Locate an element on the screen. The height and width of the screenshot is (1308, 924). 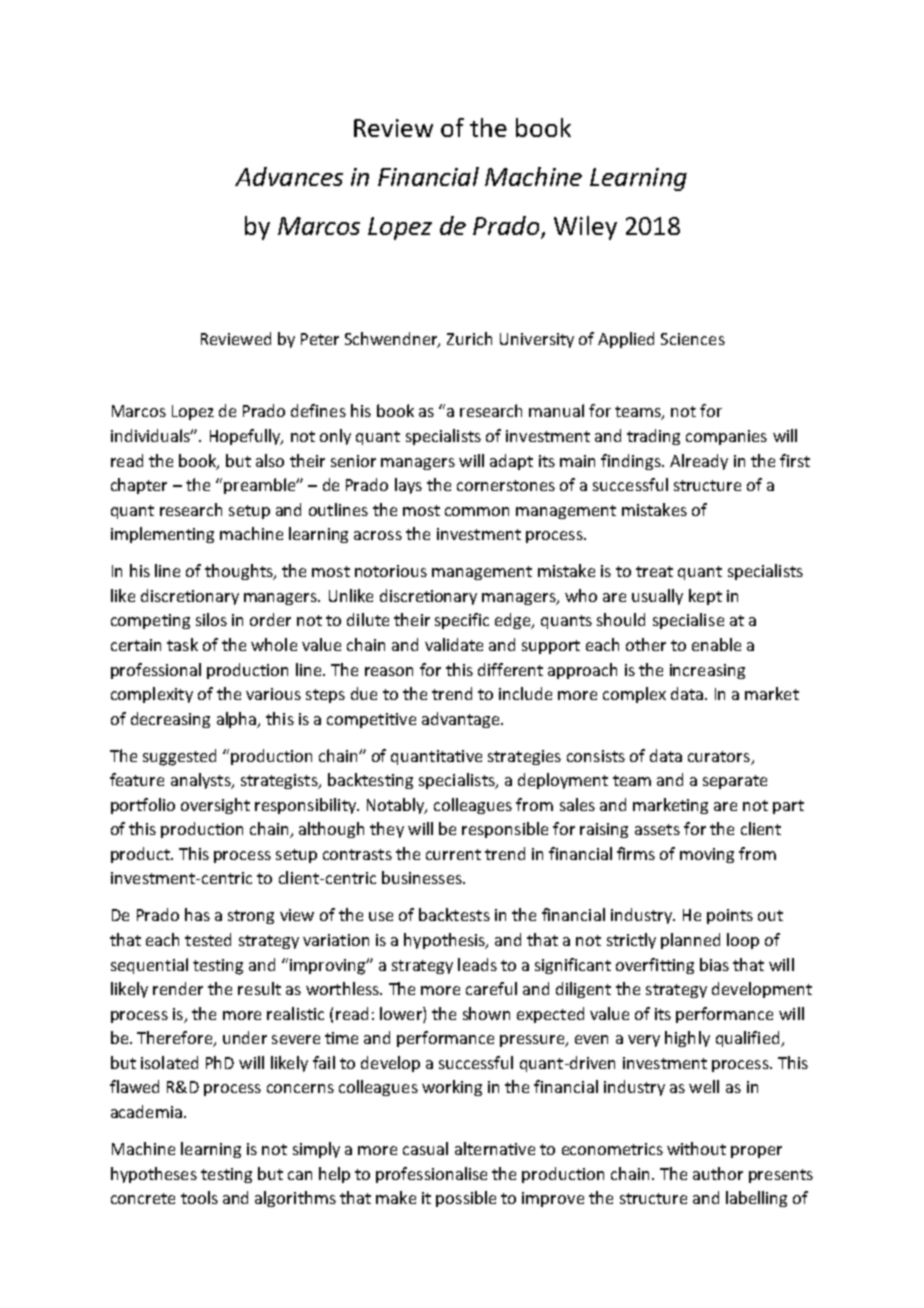
tools is located at coordinates (199, 1197).
